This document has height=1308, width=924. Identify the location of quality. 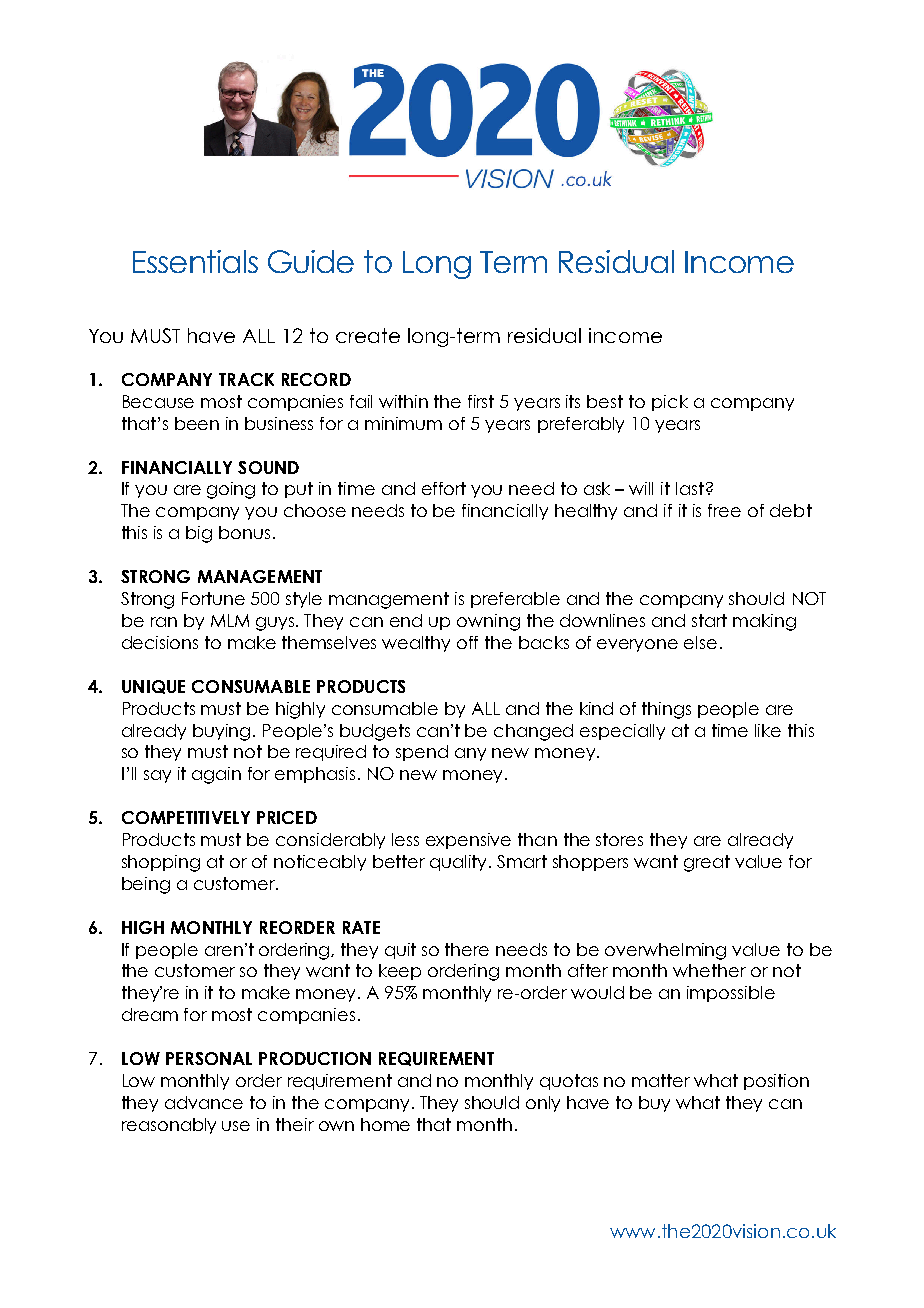
(460, 863).
